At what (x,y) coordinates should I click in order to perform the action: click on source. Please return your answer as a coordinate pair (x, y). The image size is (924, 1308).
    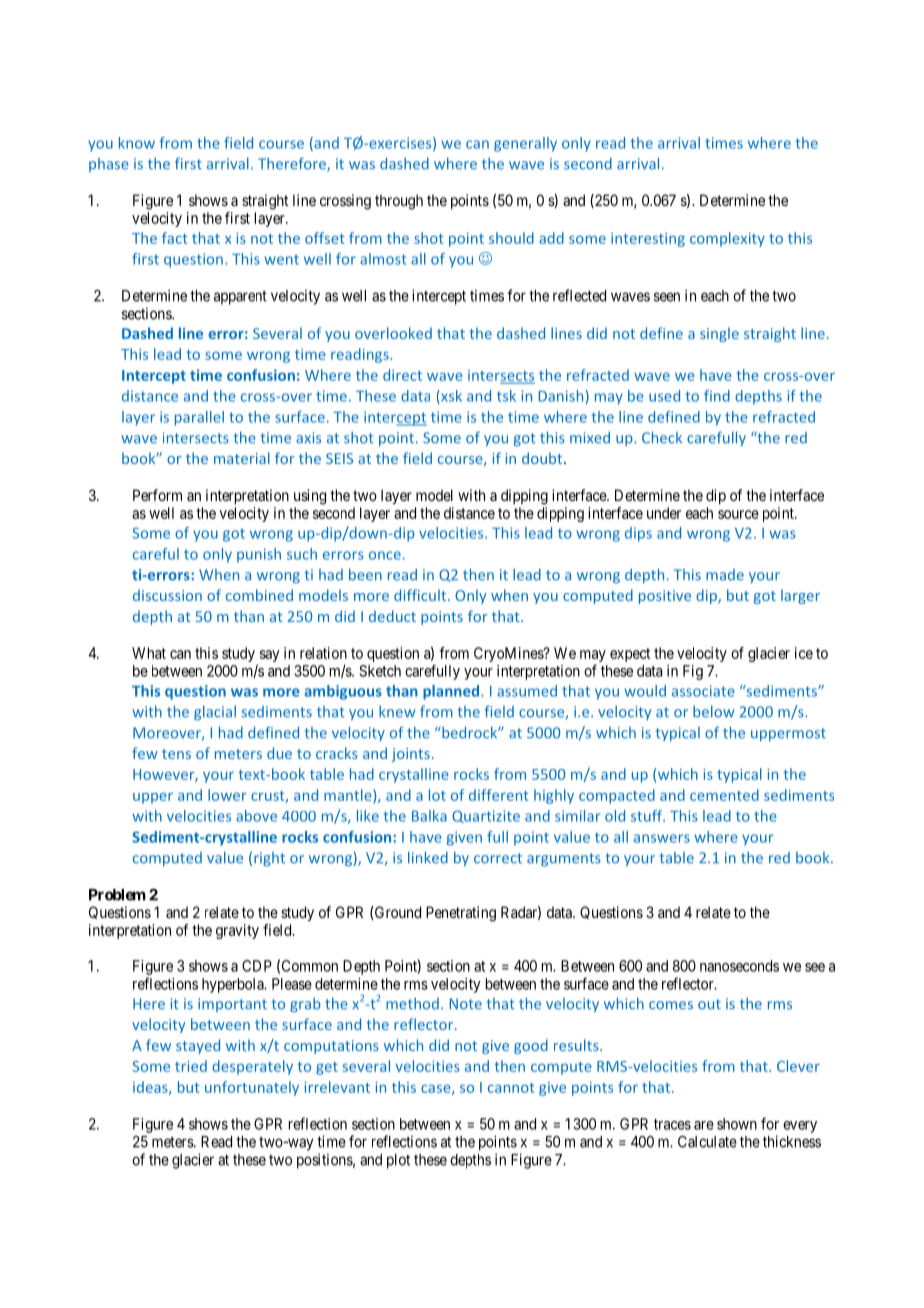
    Looking at the image, I should click on (738, 514).
